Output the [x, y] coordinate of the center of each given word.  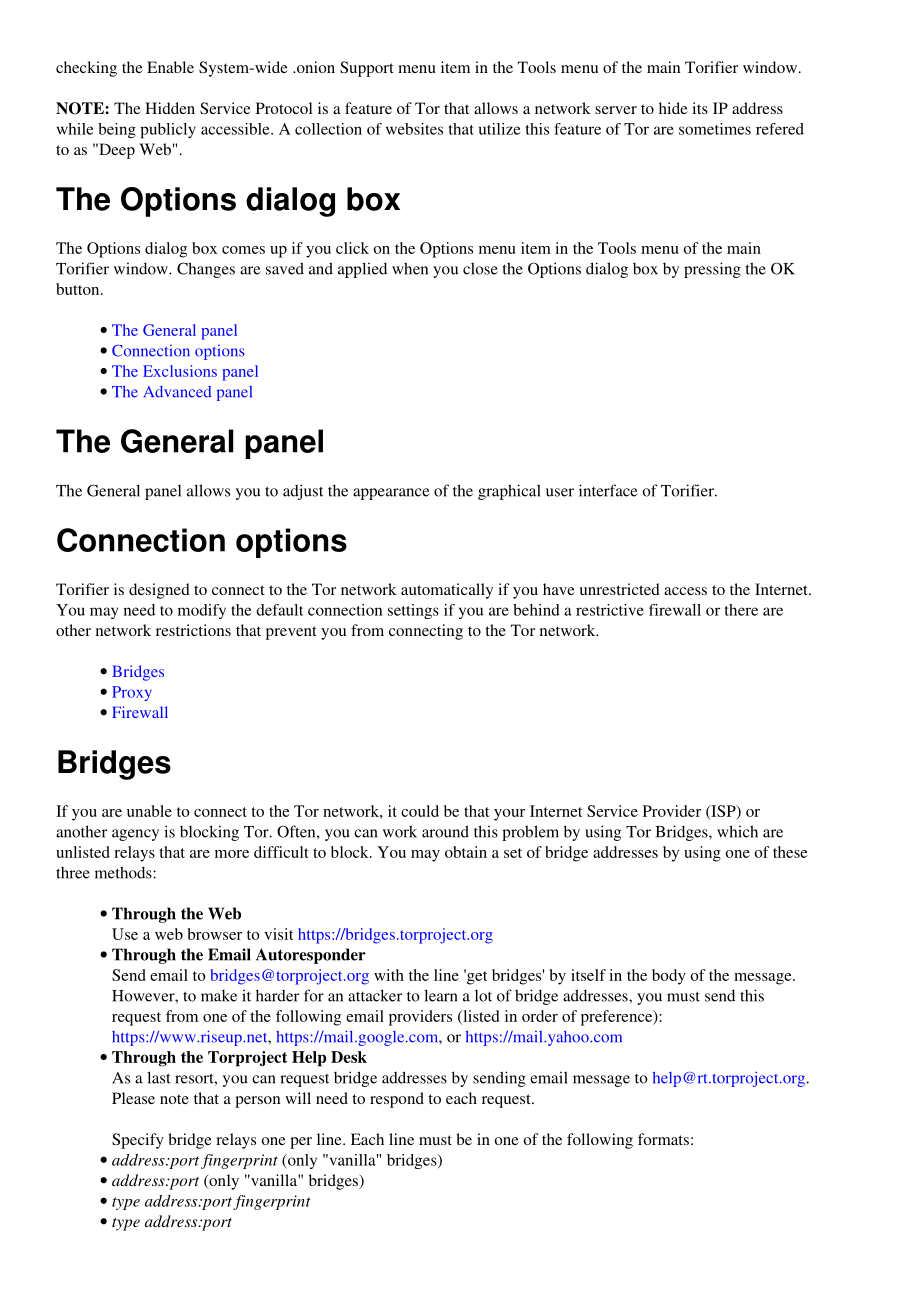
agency [135, 835]
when [410, 268]
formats [663, 1139]
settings [413, 611]
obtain [466, 852]
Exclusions [180, 371]
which [737, 831]
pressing [712, 270]
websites [414, 129]
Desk [349, 1057]
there [741, 610]
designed [159, 591]
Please [133, 1098]
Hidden [170, 108]
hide [673, 108]
